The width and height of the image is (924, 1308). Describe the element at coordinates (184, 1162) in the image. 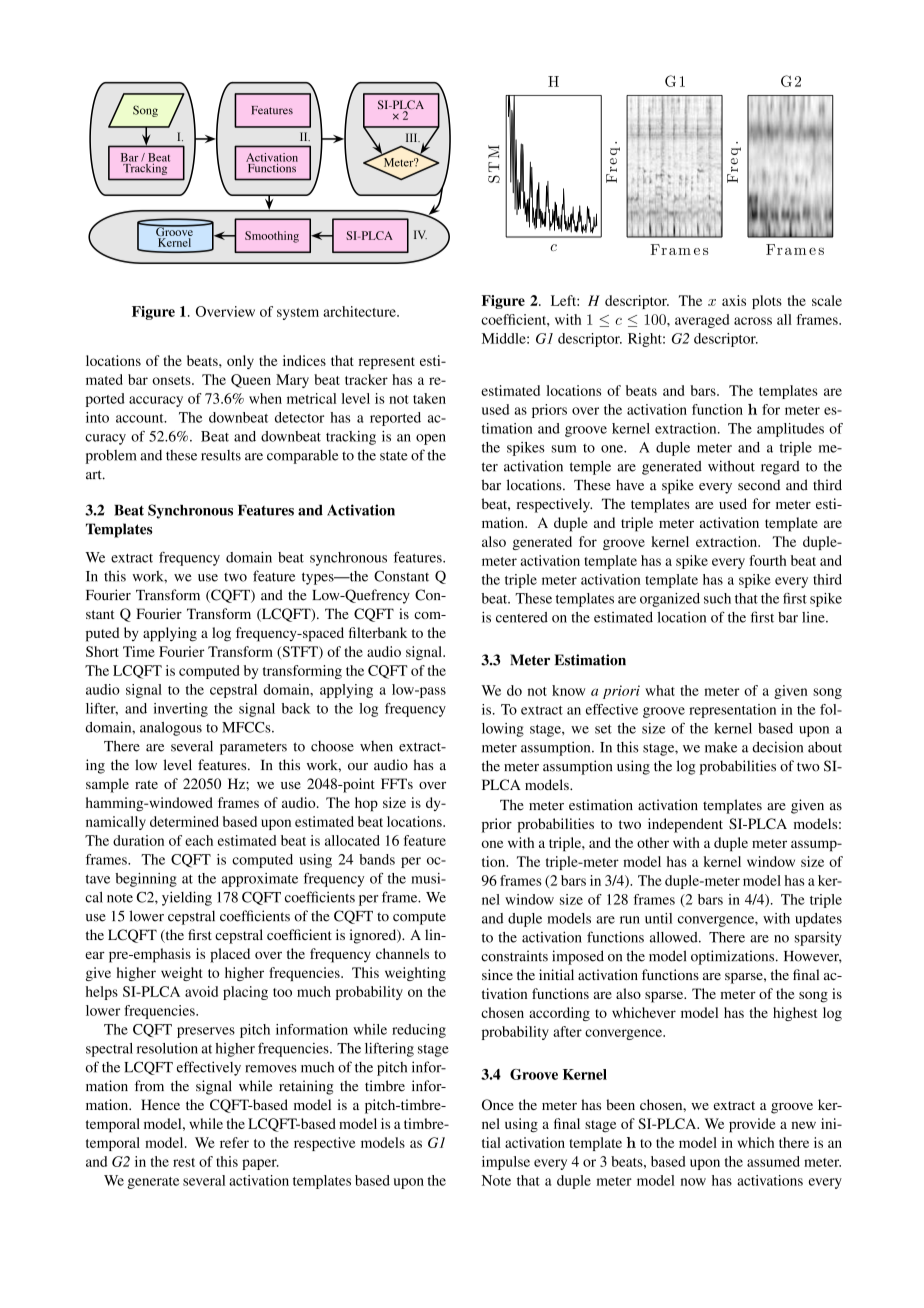

I see `rest` at that location.
